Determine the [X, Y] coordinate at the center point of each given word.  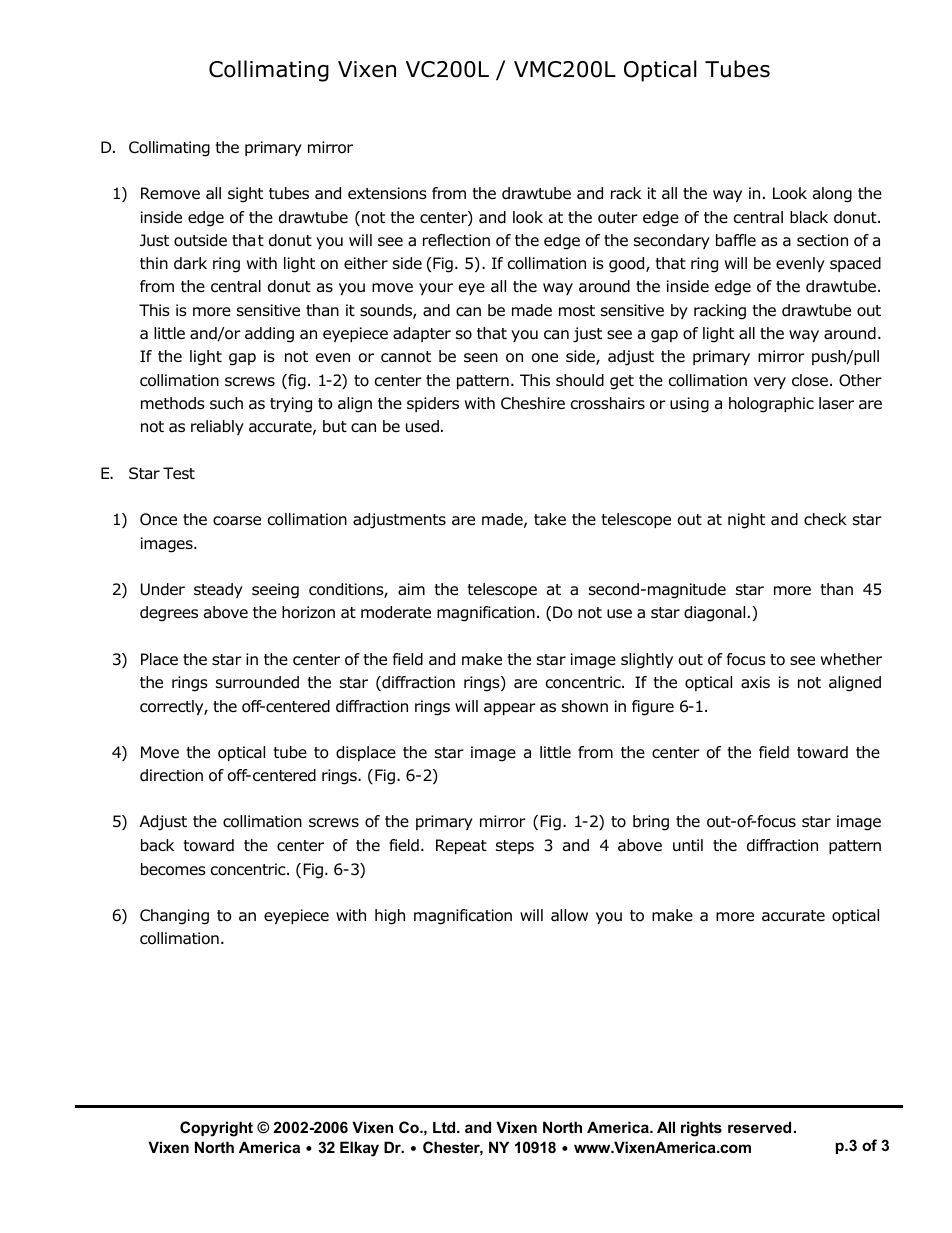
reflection [456, 240]
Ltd [445, 1127]
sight [245, 195]
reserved [759, 1127]
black [809, 217]
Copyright [216, 1129]
